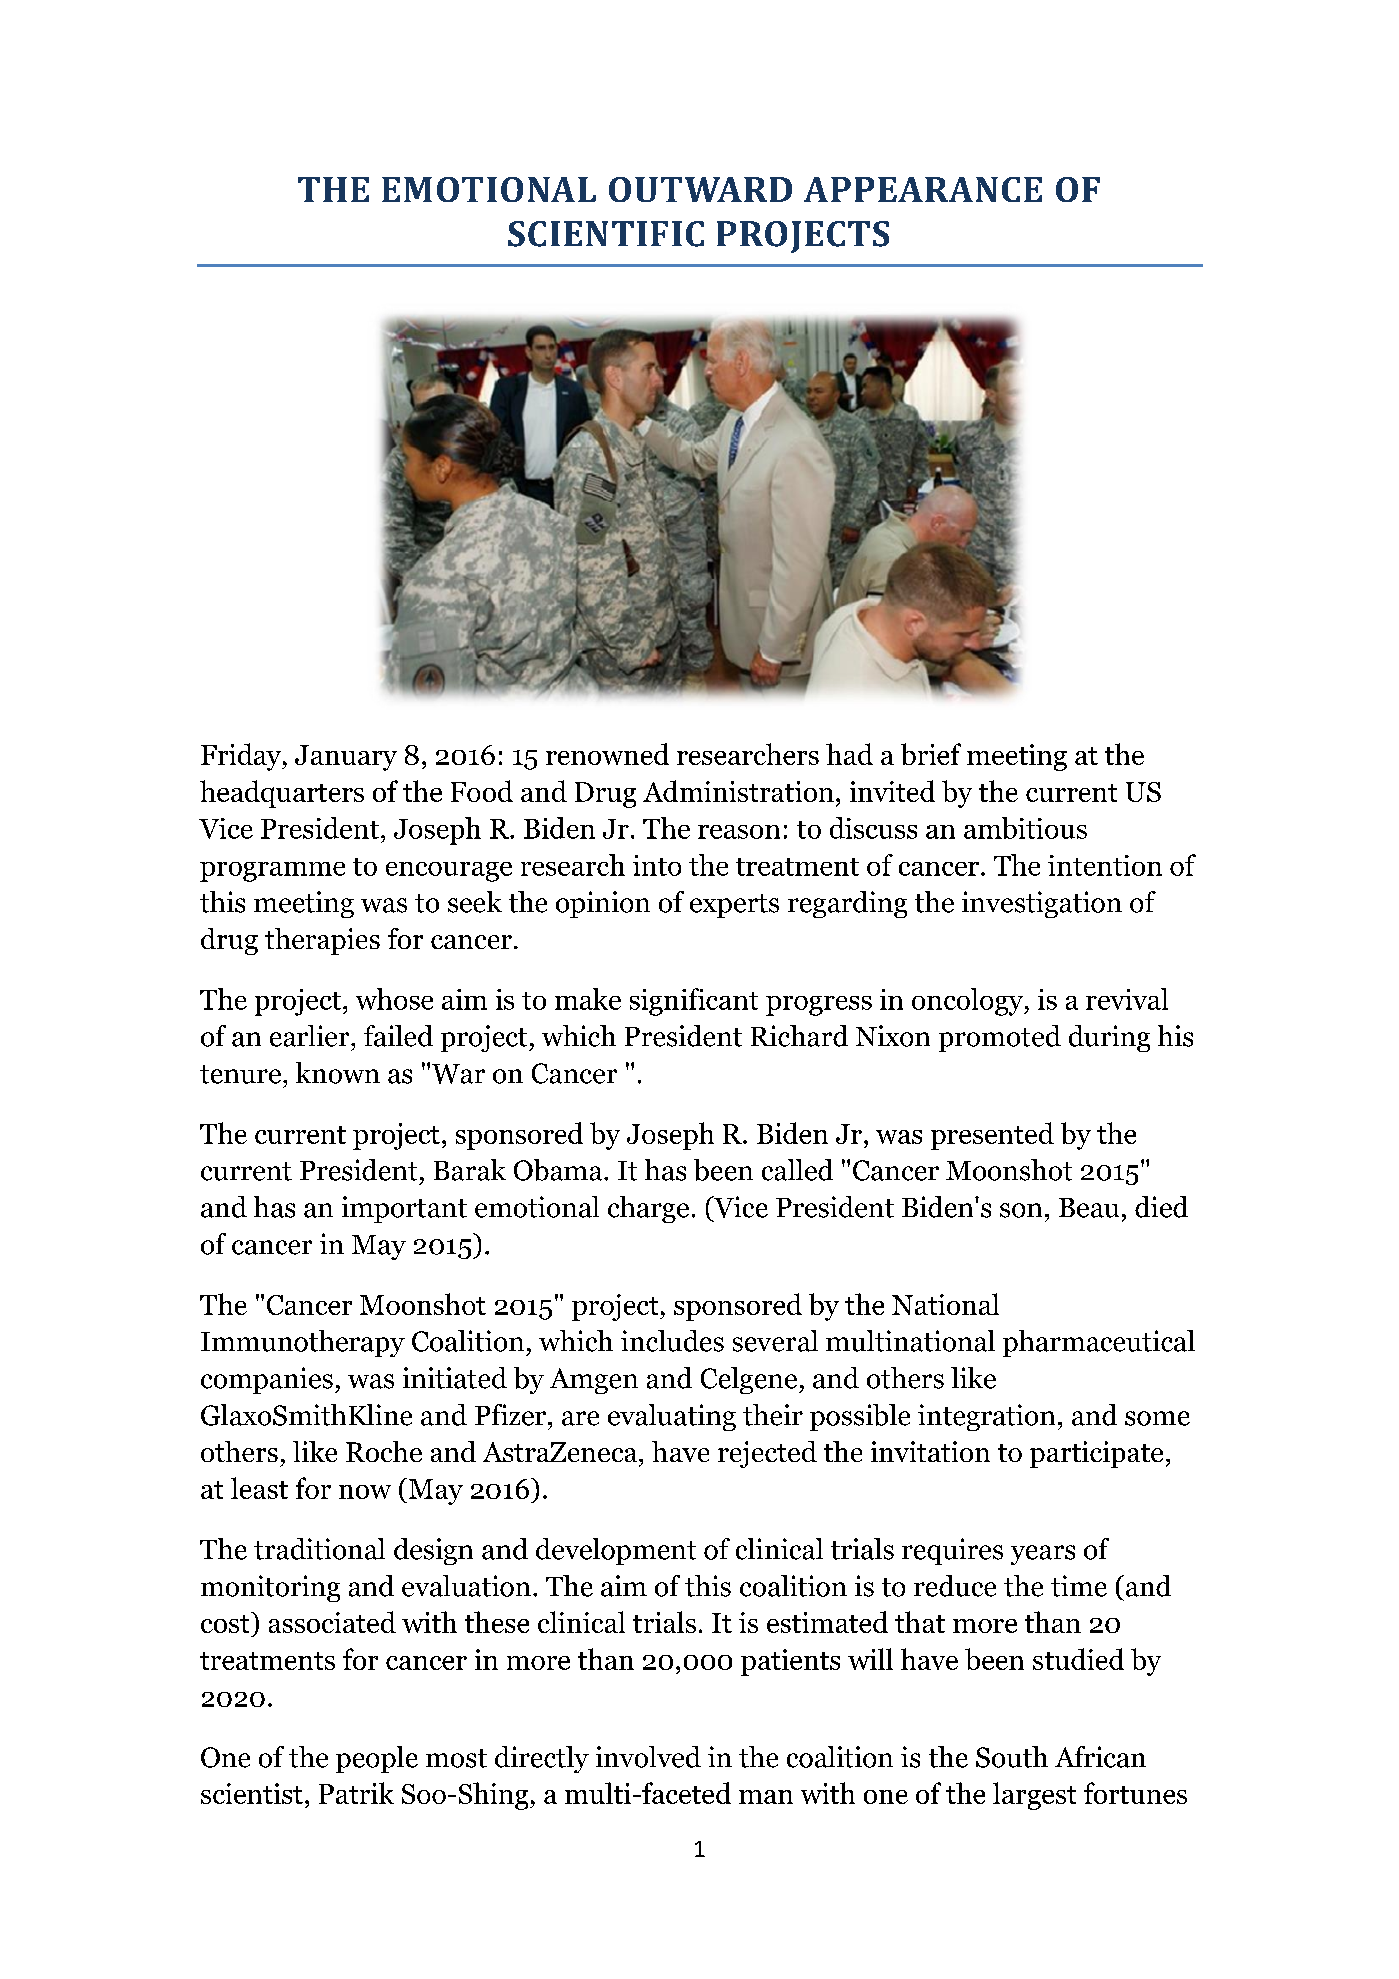  What do you see at coordinates (1000, 1038) in the image?
I see `promoted` at bounding box center [1000, 1038].
